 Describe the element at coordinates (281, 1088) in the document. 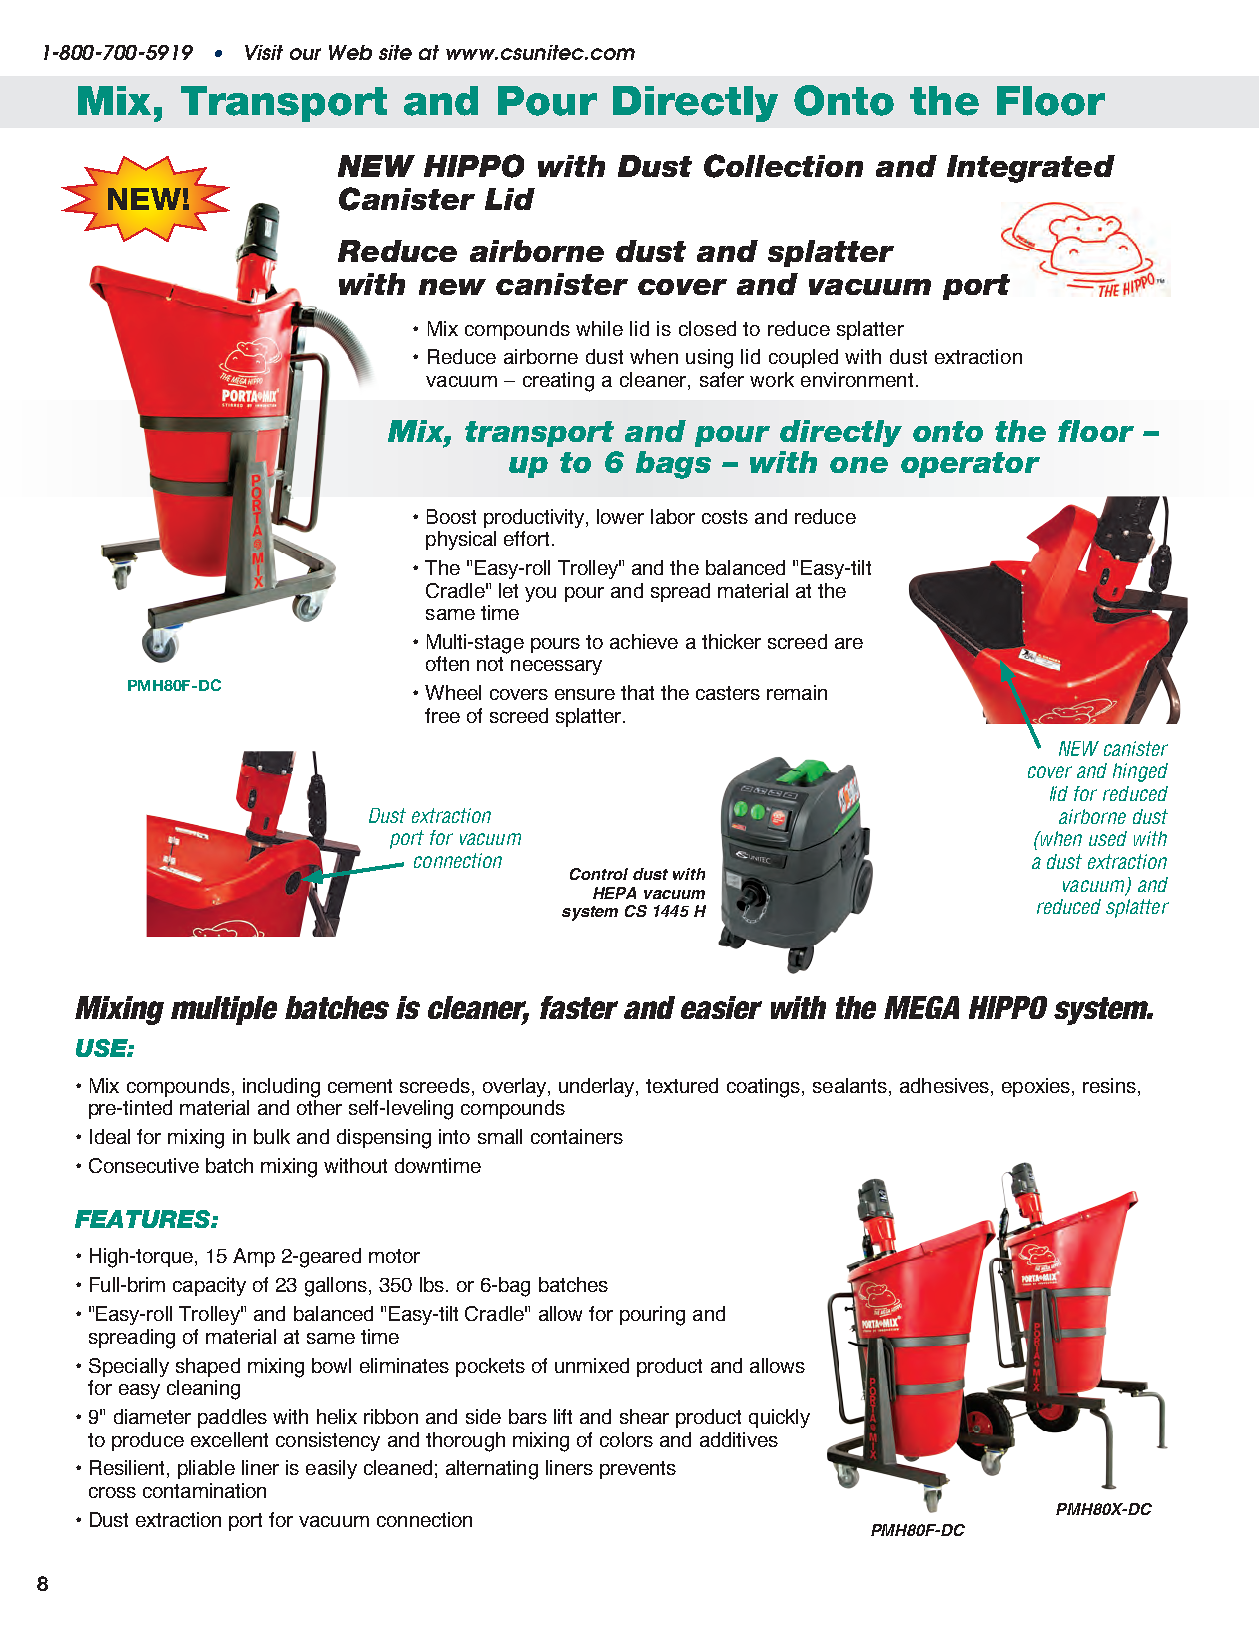

I see `including` at that location.
